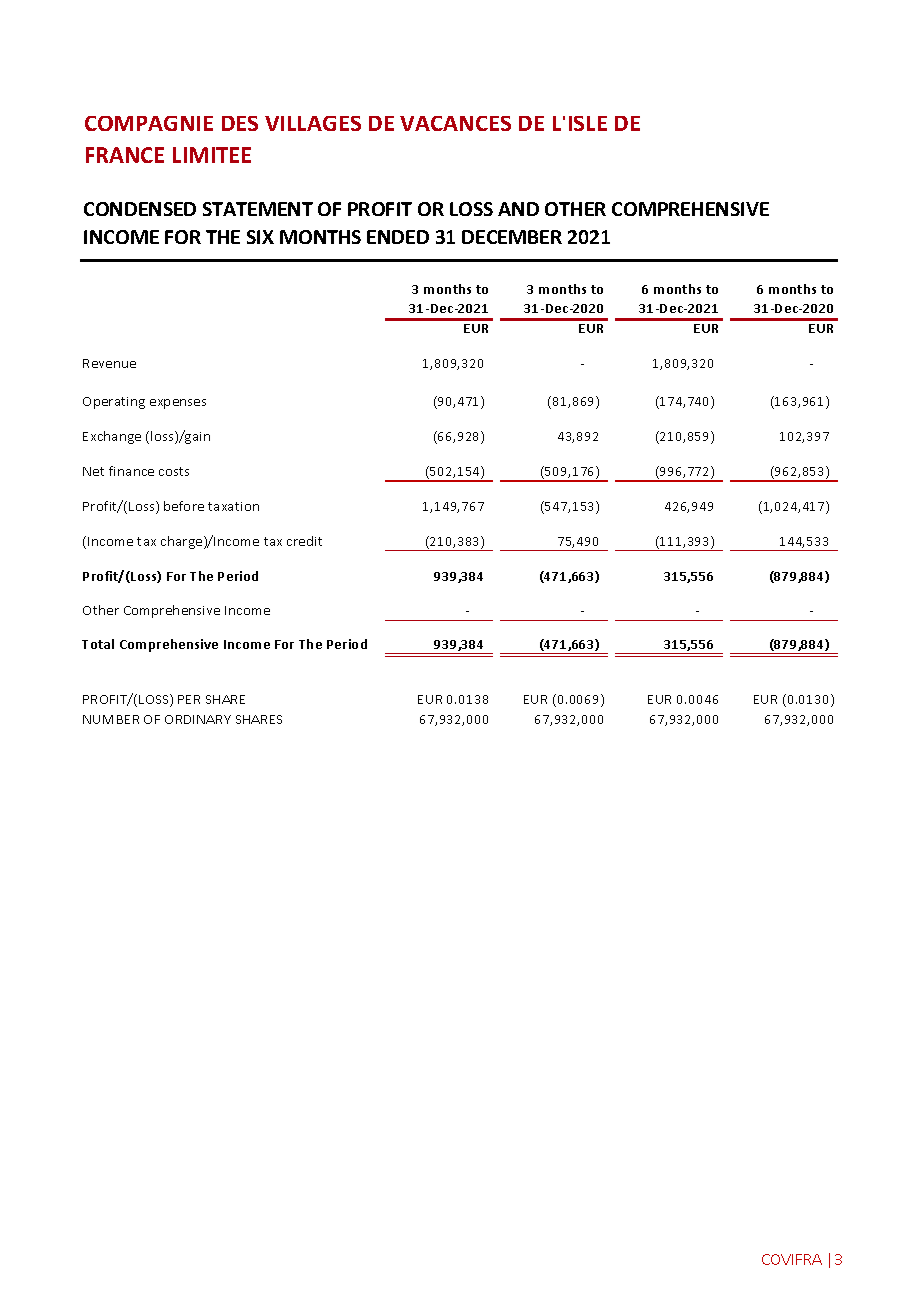  What do you see at coordinates (125, 155) in the screenshot?
I see `FRANCE` at bounding box center [125, 155].
